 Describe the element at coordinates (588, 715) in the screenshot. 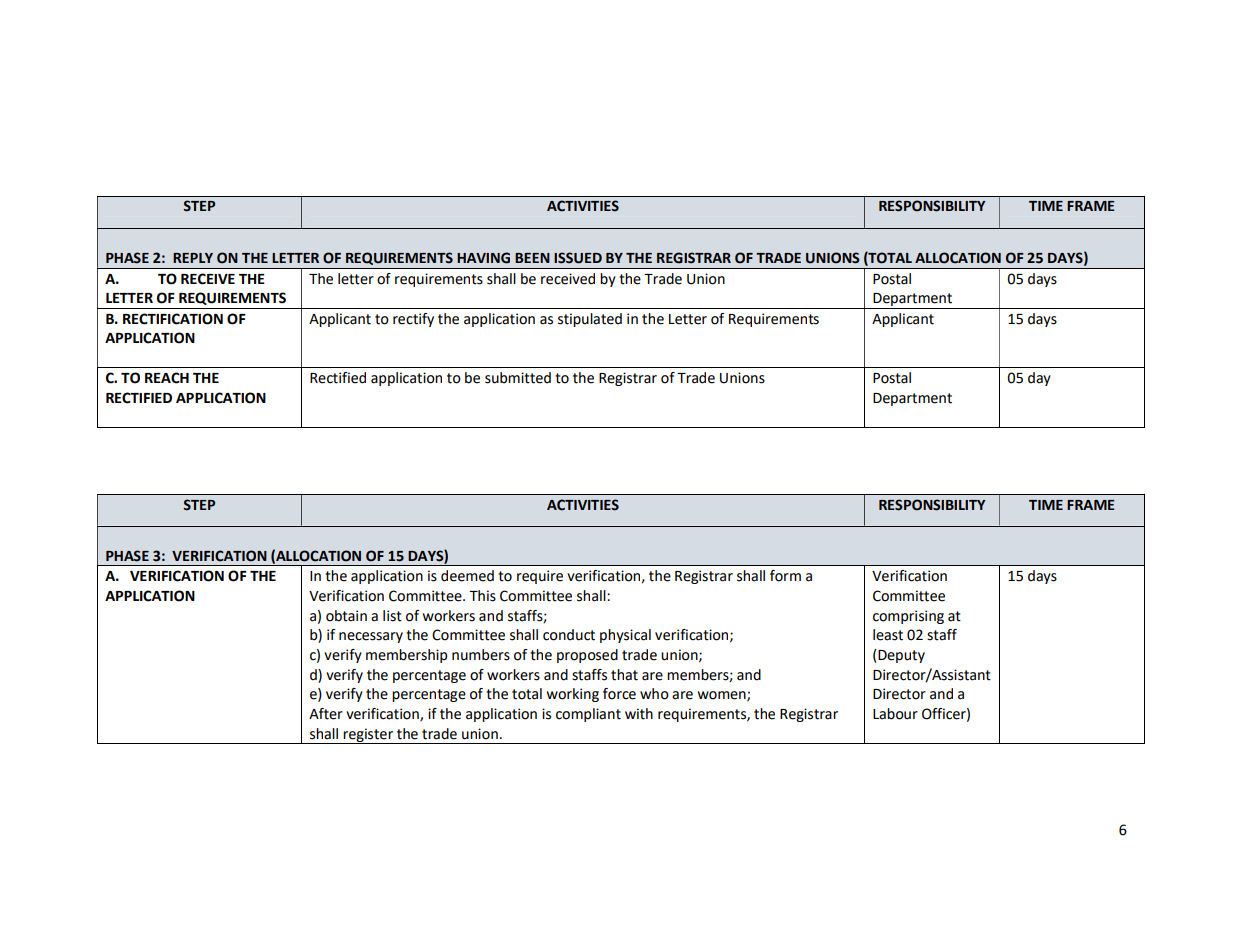

I see `compliant` at that location.
